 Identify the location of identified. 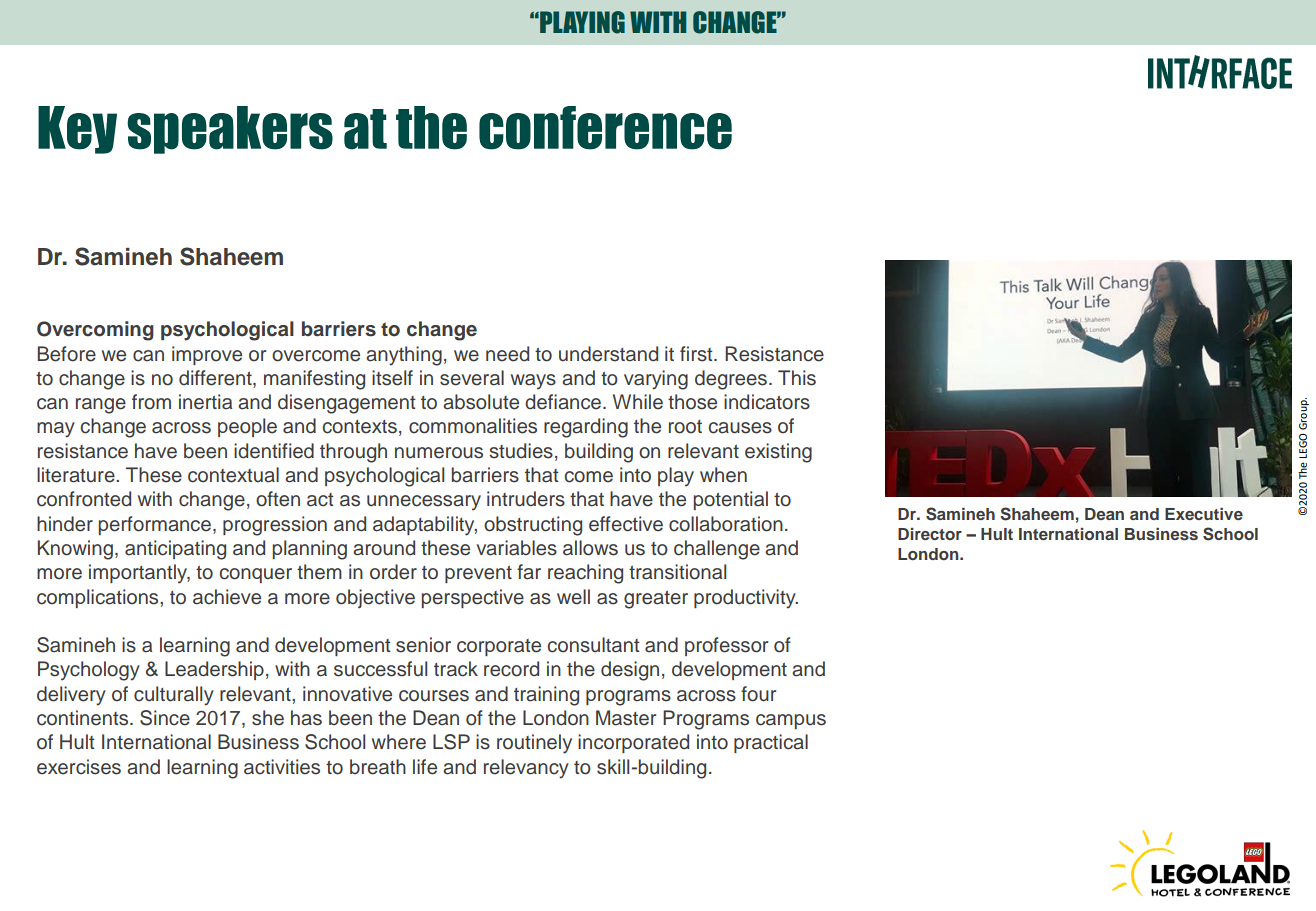
(274, 451).
